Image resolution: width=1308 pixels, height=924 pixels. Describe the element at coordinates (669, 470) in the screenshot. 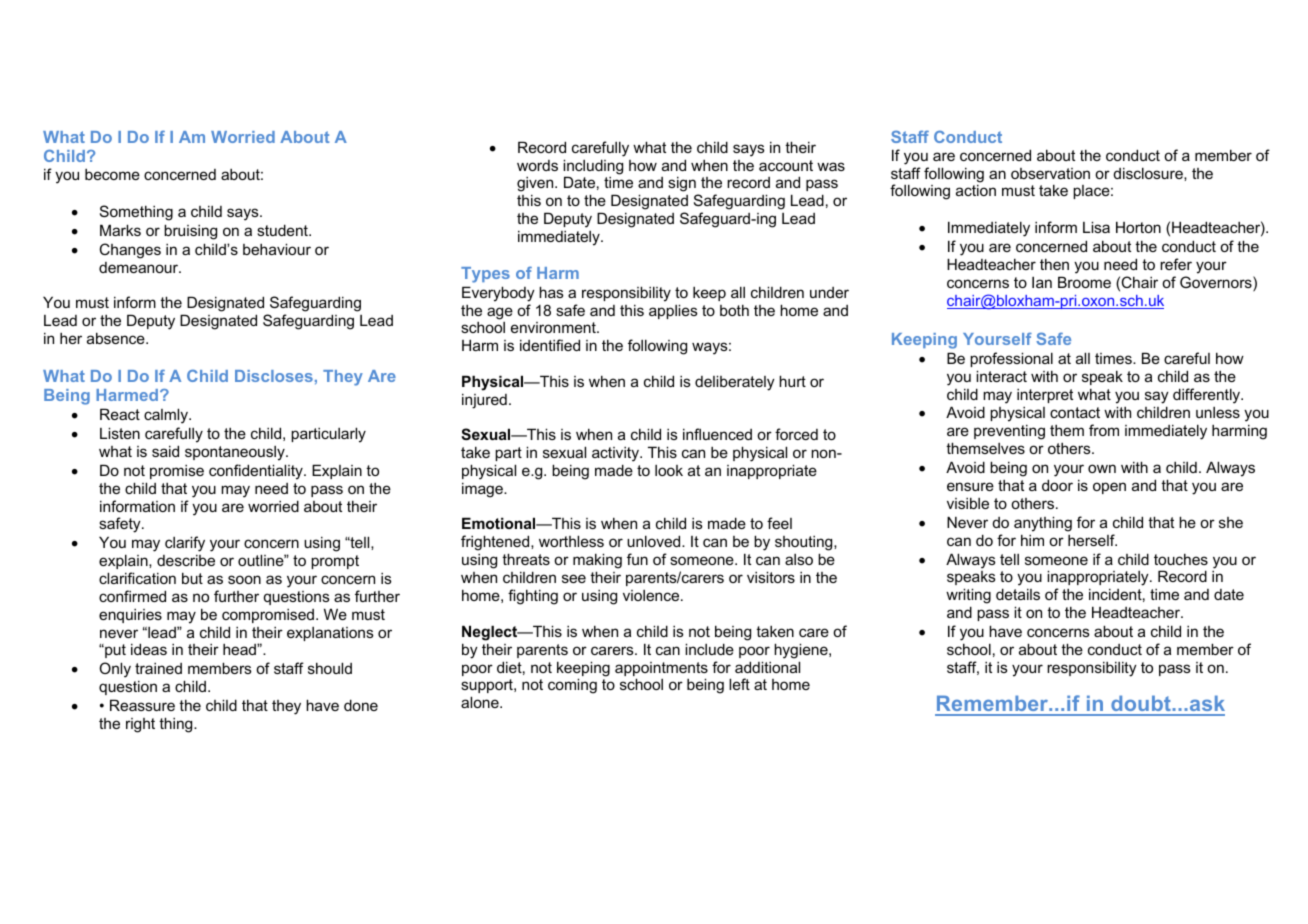

I see `look` at that location.
